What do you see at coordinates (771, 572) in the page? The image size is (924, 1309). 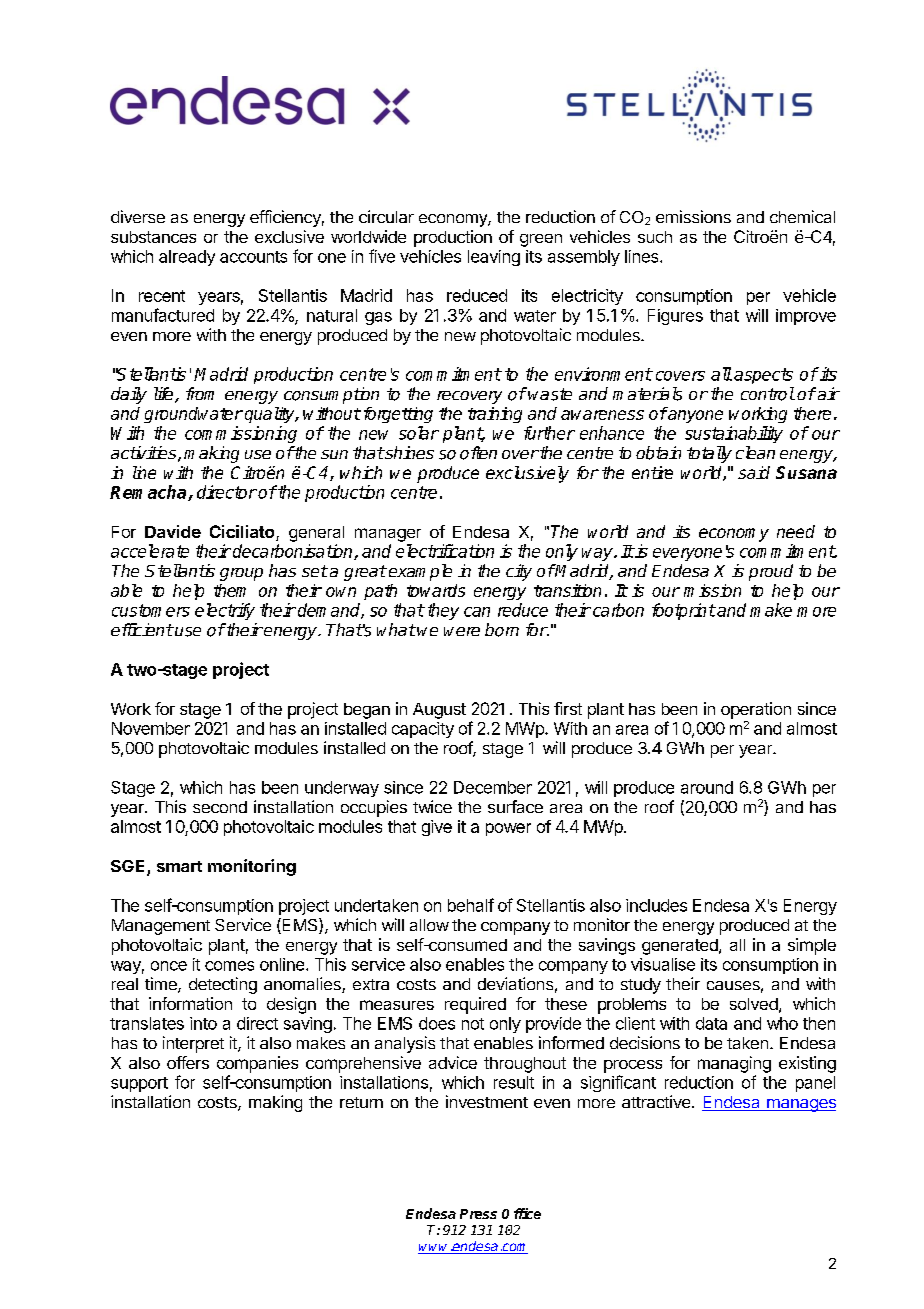 I see `proud` at bounding box center [771, 572].
